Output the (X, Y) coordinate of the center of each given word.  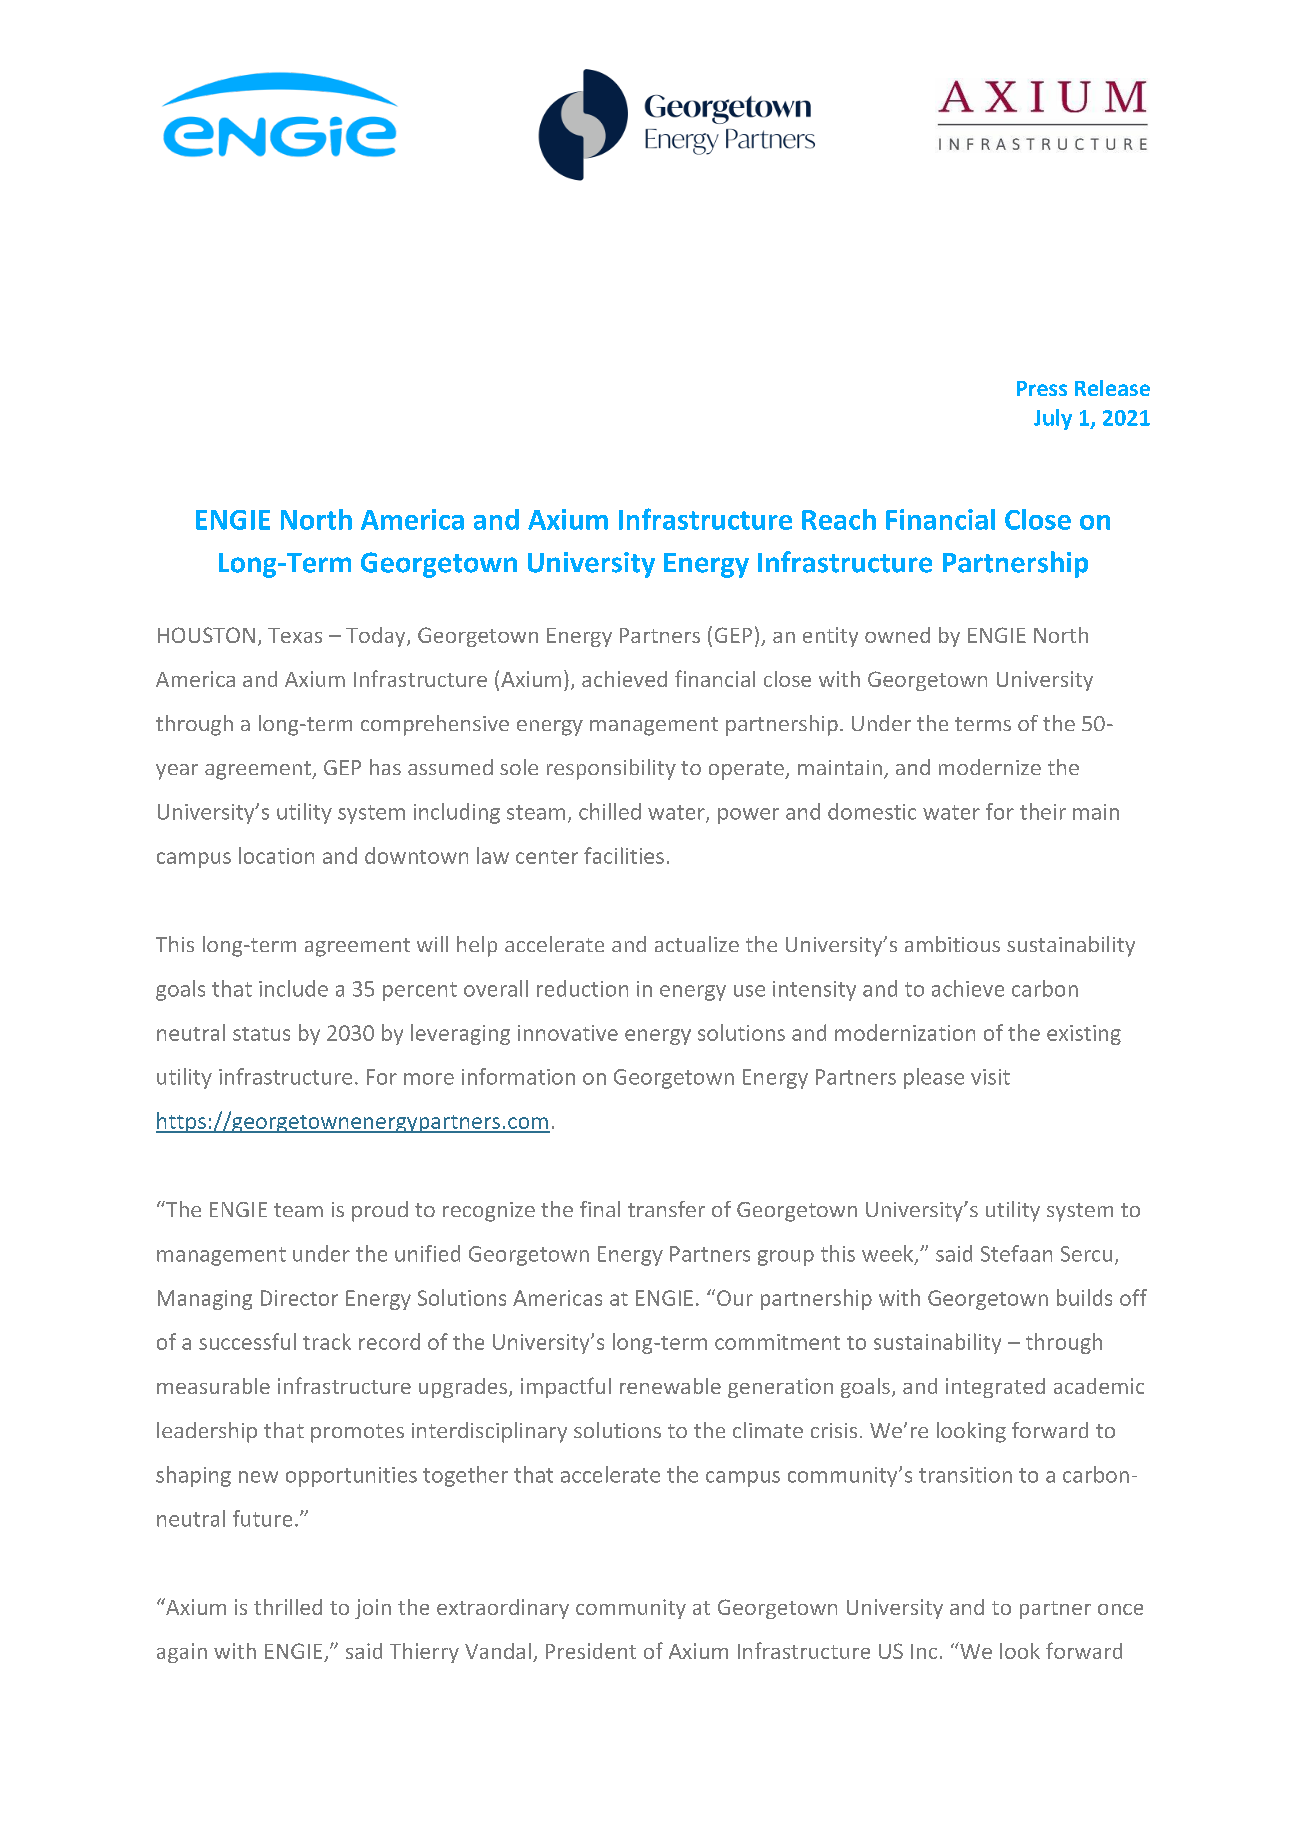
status (261, 1034)
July (1053, 419)
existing (1084, 1035)
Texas (295, 635)
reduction (582, 988)
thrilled (288, 1607)
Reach (839, 519)
